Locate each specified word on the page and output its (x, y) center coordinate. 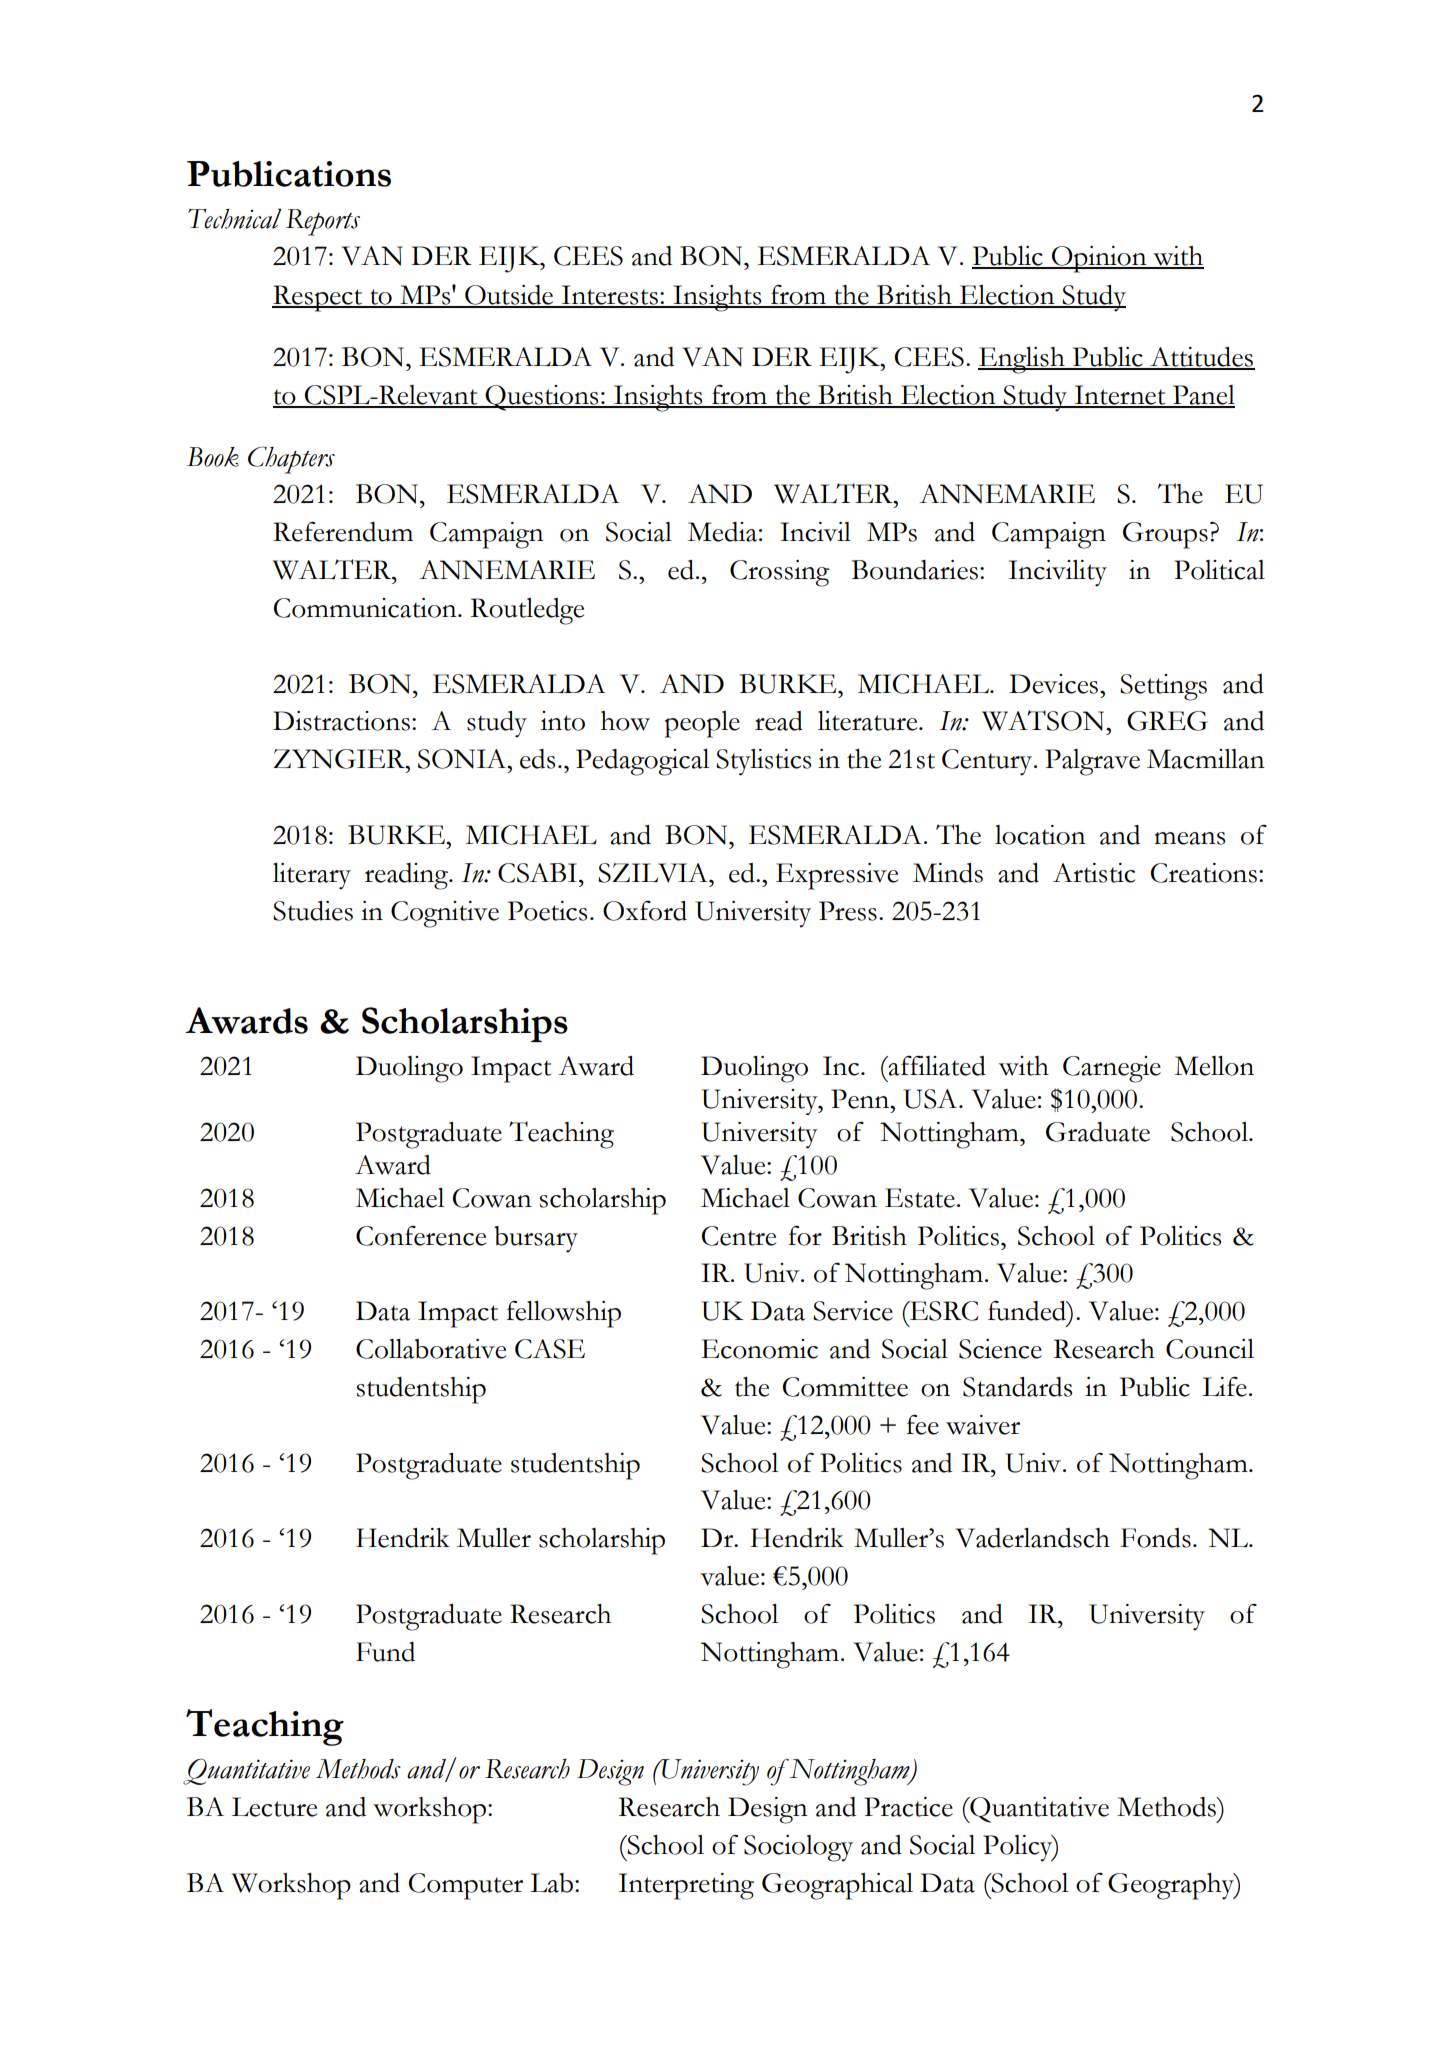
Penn (861, 1099)
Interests (609, 296)
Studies (313, 911)
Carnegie (1112, 1069)
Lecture (274, 1807)
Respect (318, 298)
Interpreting (686, 1886)
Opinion (1099, 259)
